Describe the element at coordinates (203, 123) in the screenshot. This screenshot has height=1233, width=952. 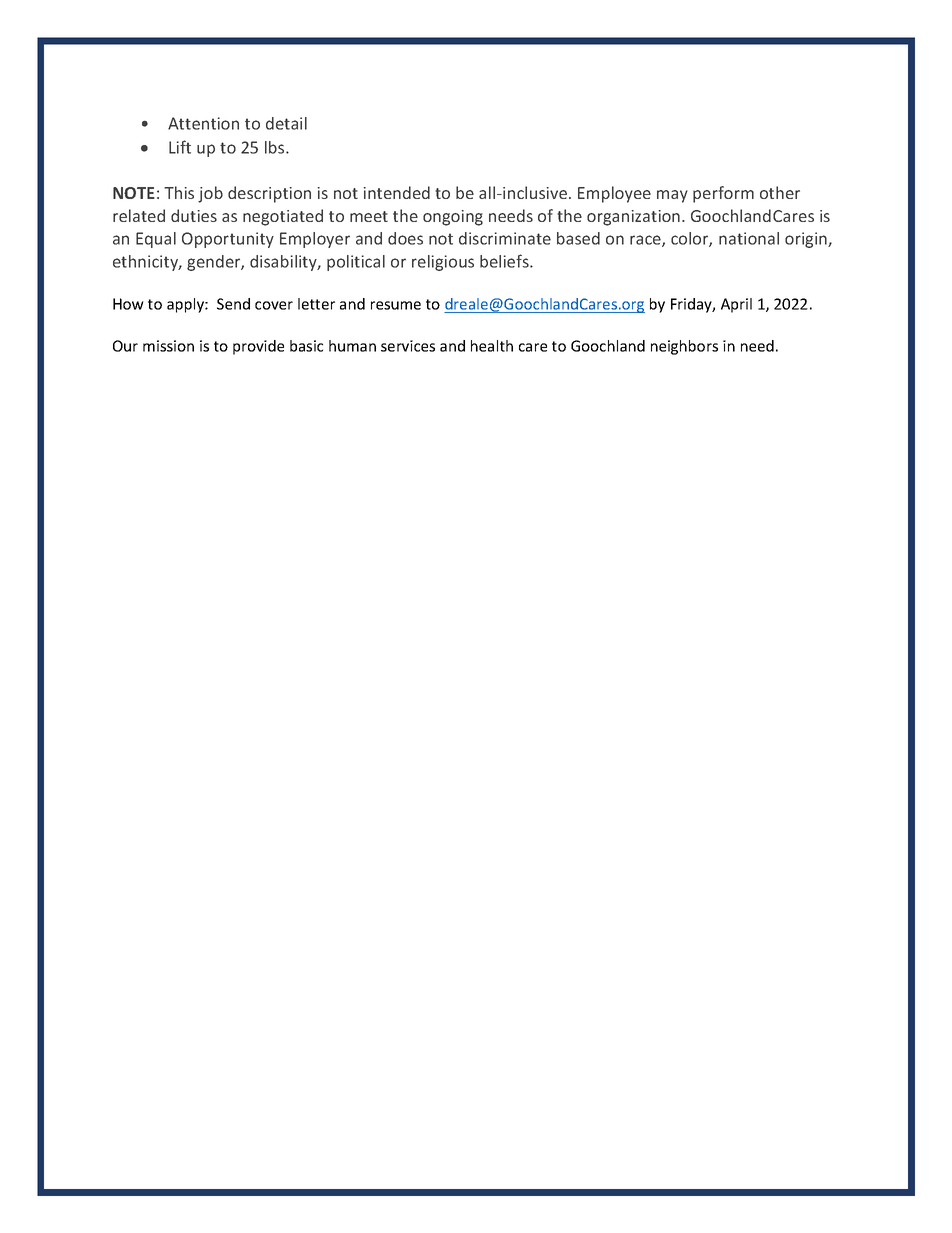
I see `Attention` at that location.
